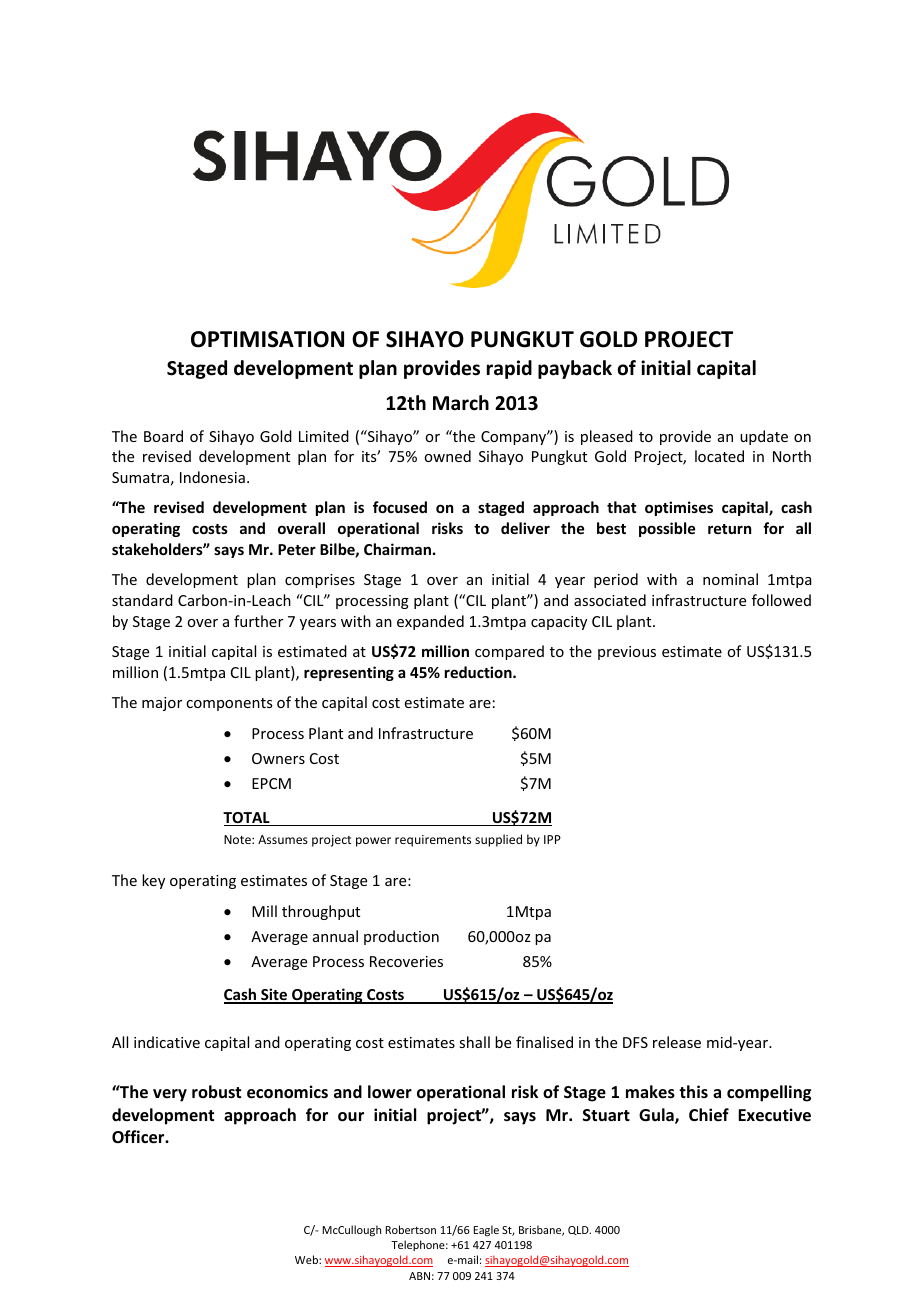 This document has height=1308, width=924. Describe the element at coordinates (258, 621) in the document. I see `further` at that location.
